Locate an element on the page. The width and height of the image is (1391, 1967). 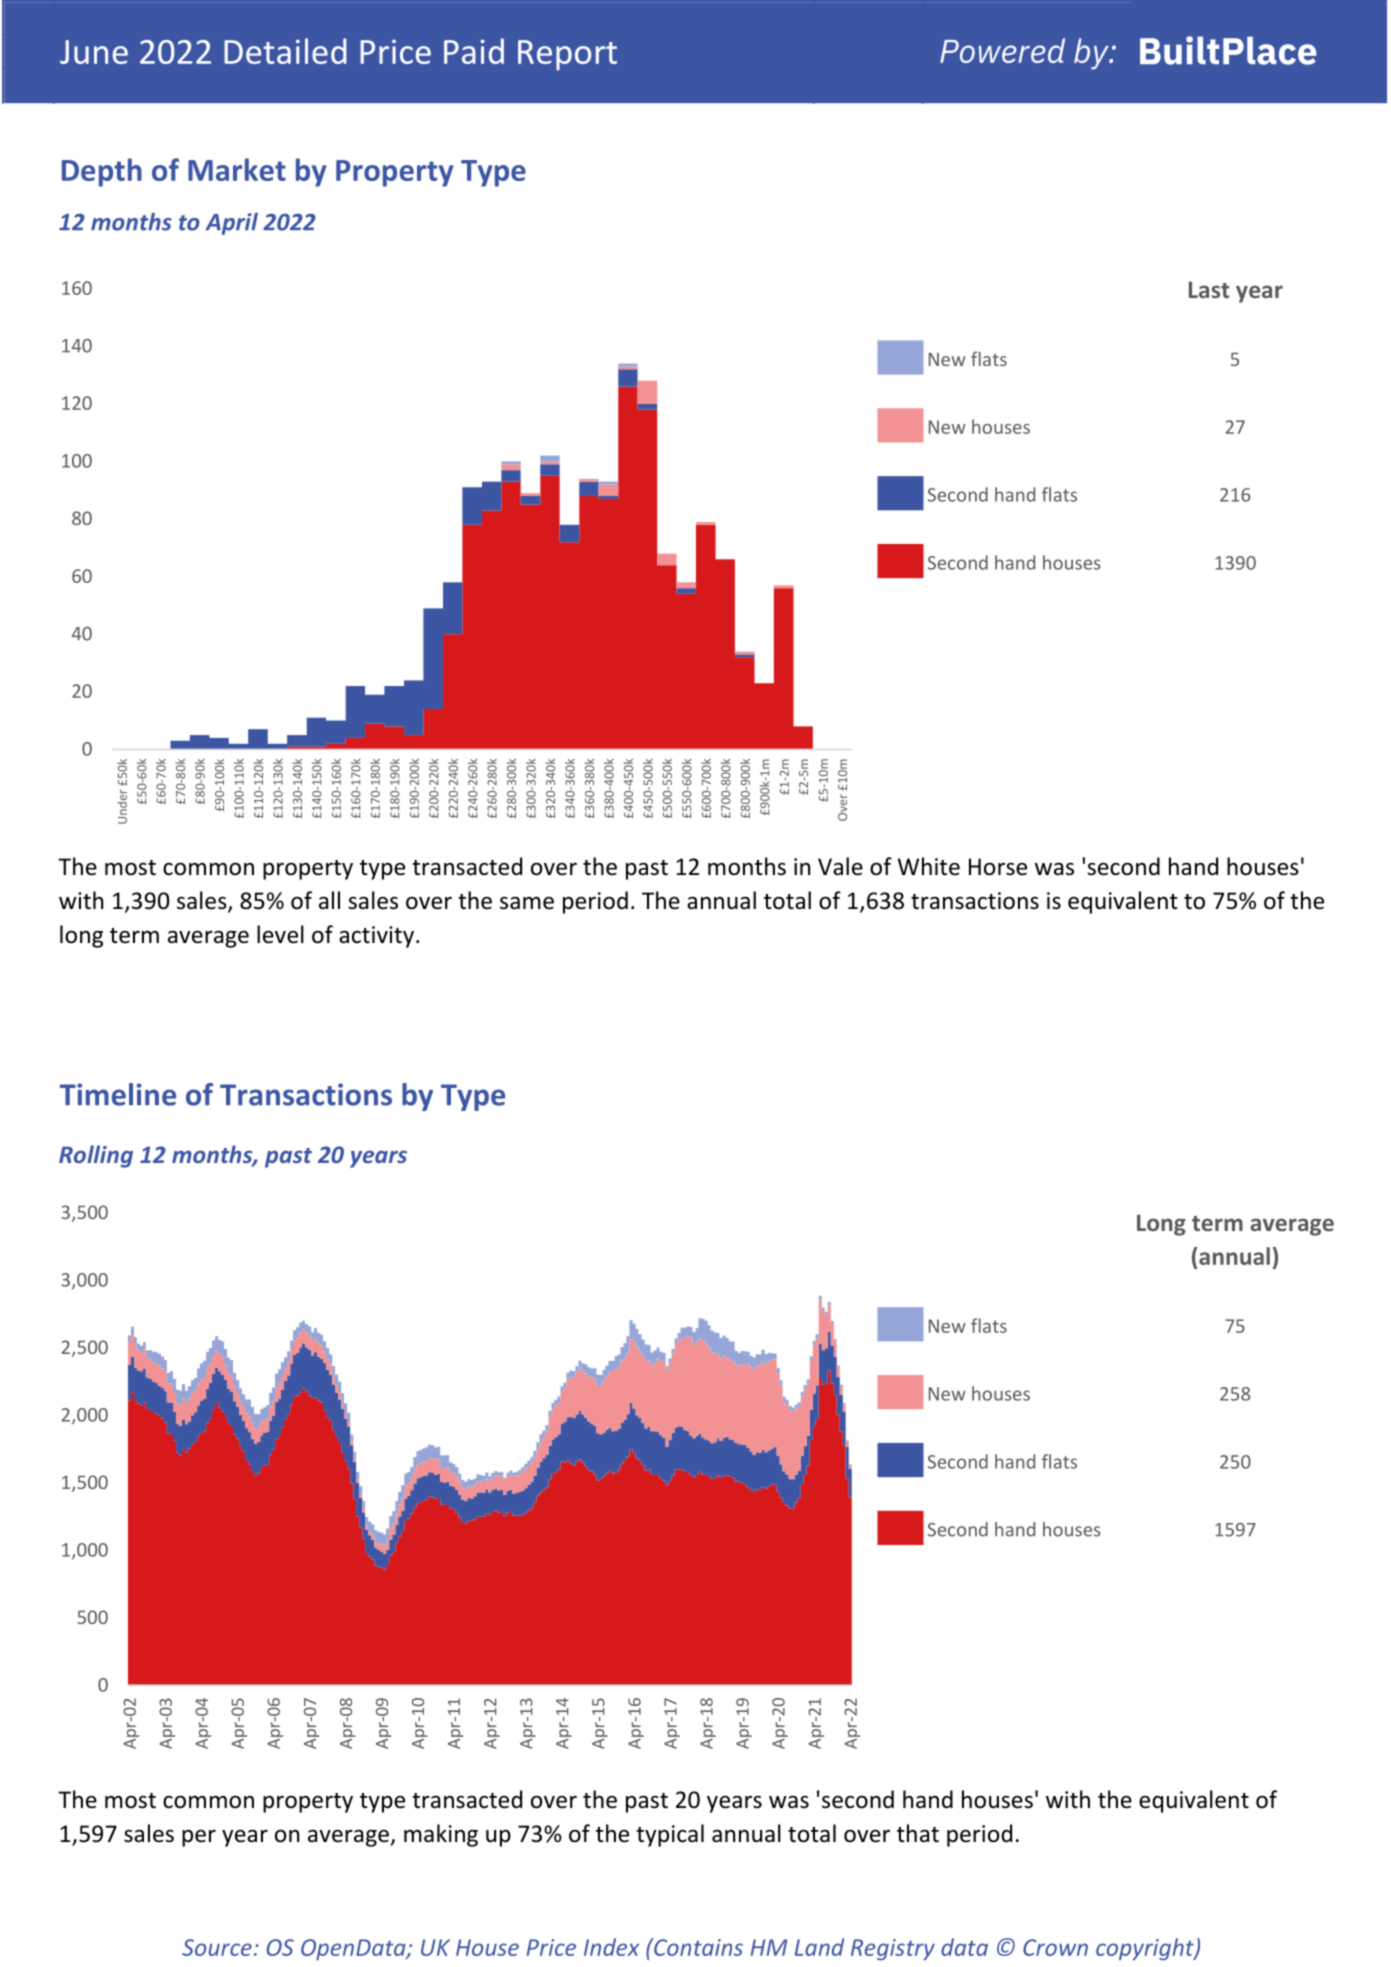
activity is located at coordinates (376, 937).
